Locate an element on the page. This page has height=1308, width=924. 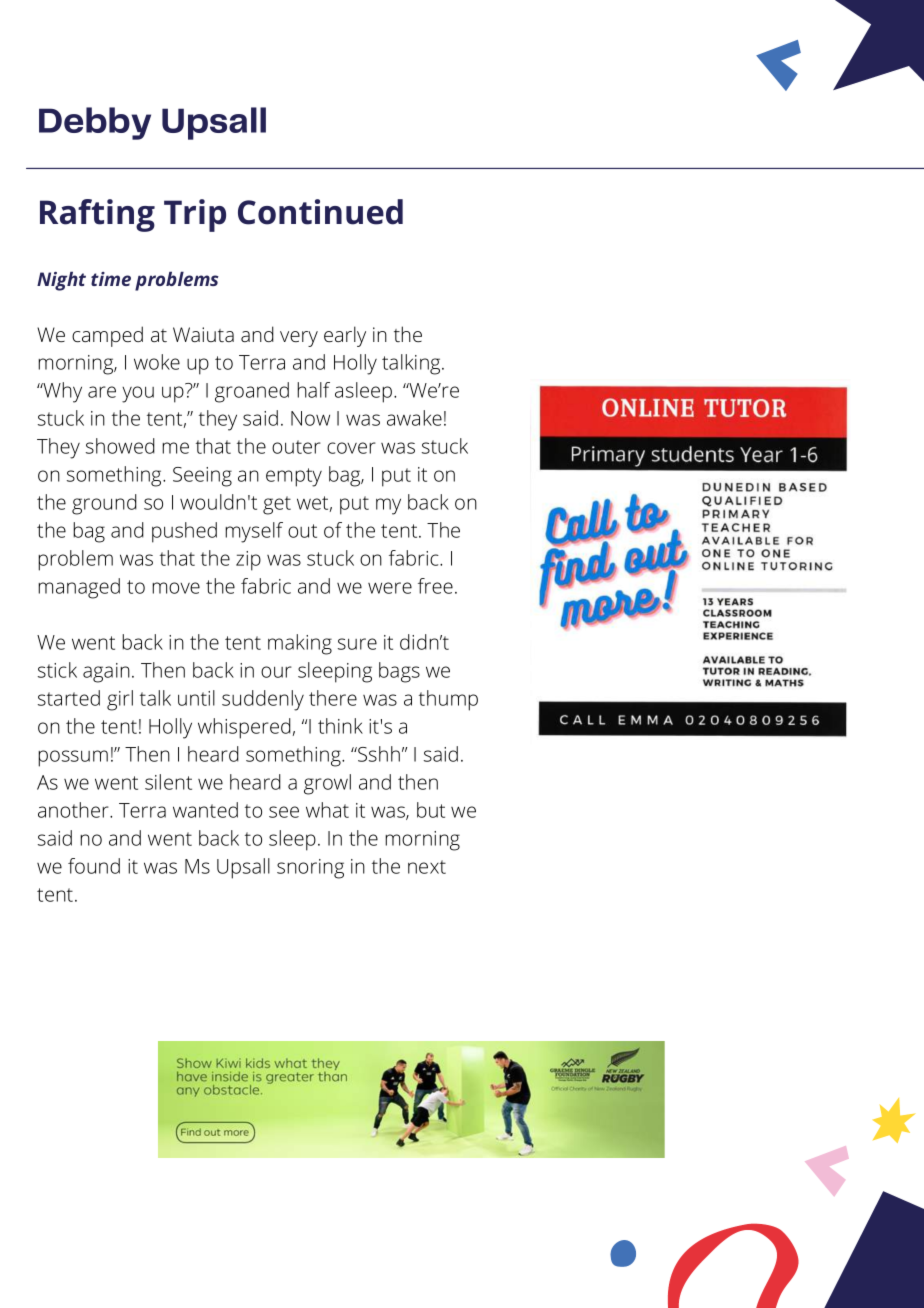
Trip is located at coordinates (195, 215).
